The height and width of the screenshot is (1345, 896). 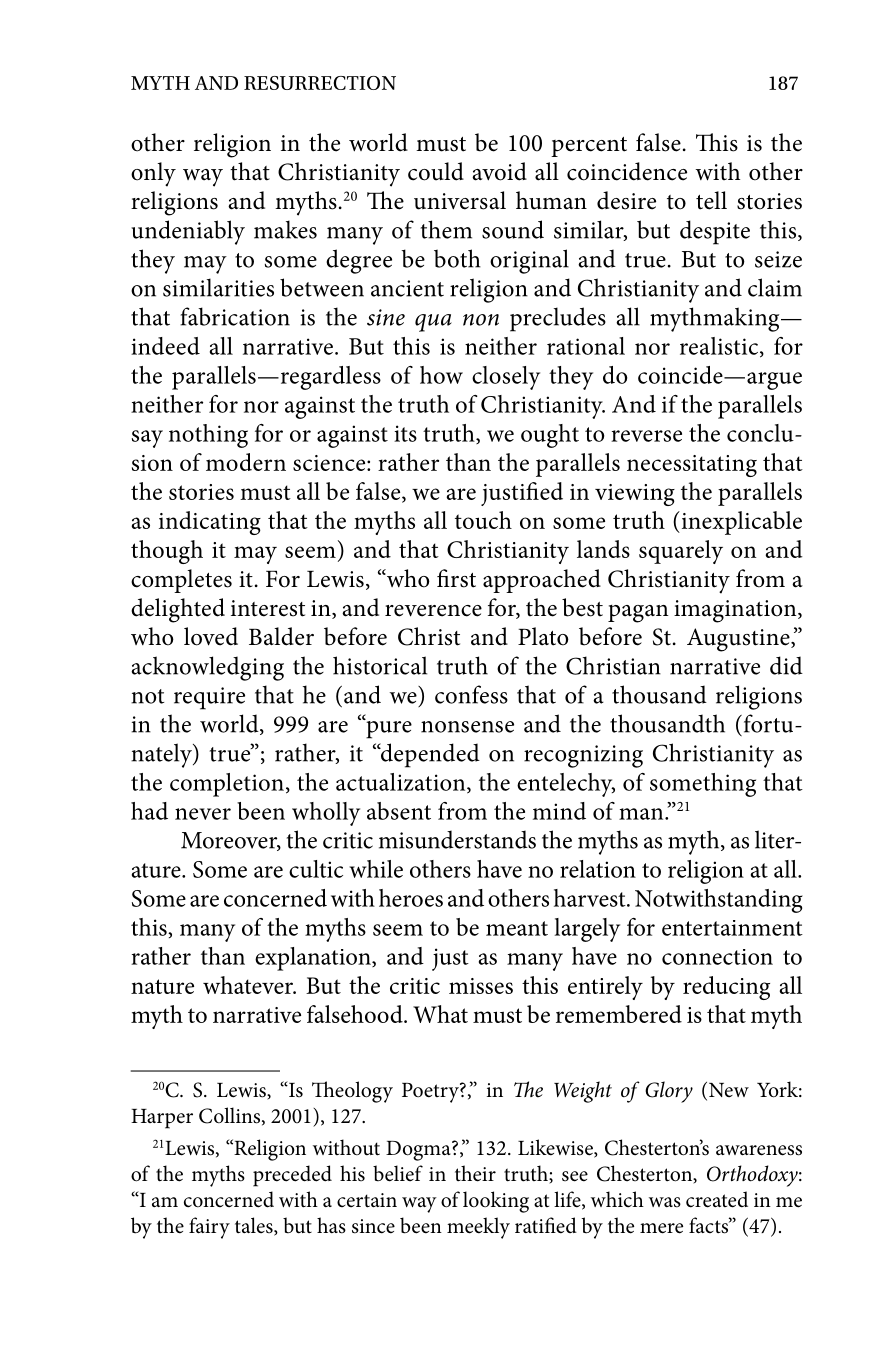 What do you see at coordinates (207, 668) in the screenshot?
I see `acknowledging` at bounding box center [207, 668].
